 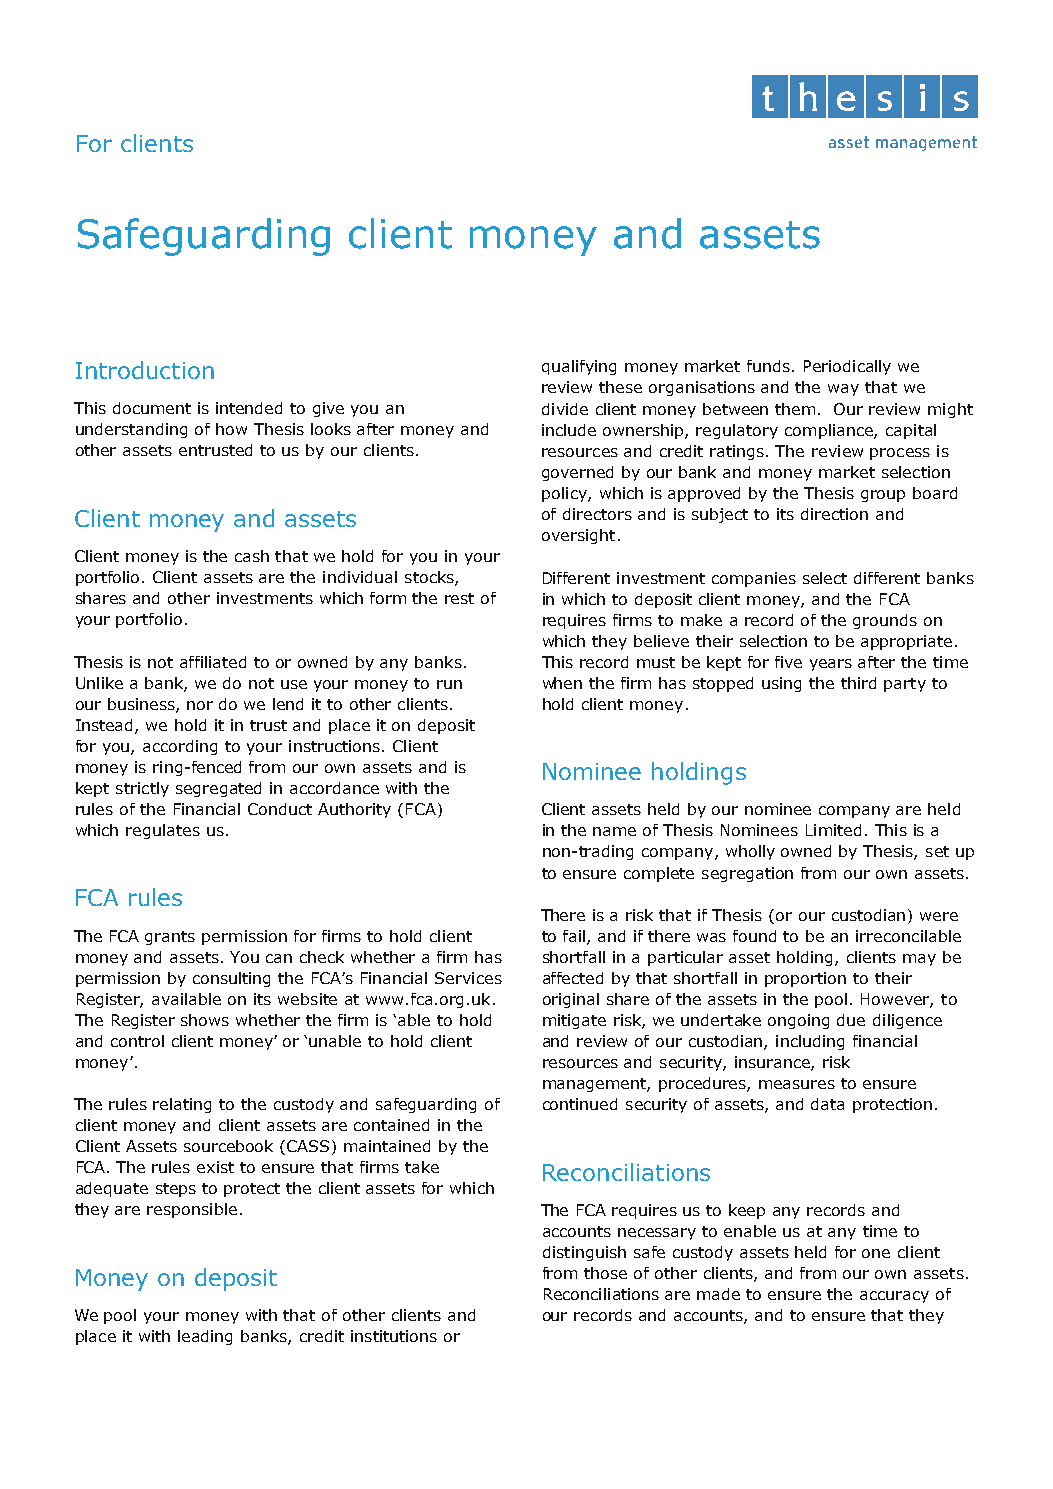 What do you see at coordinates (565, 409) in the document?
I see `divide` at bounding box center [565, 409].
